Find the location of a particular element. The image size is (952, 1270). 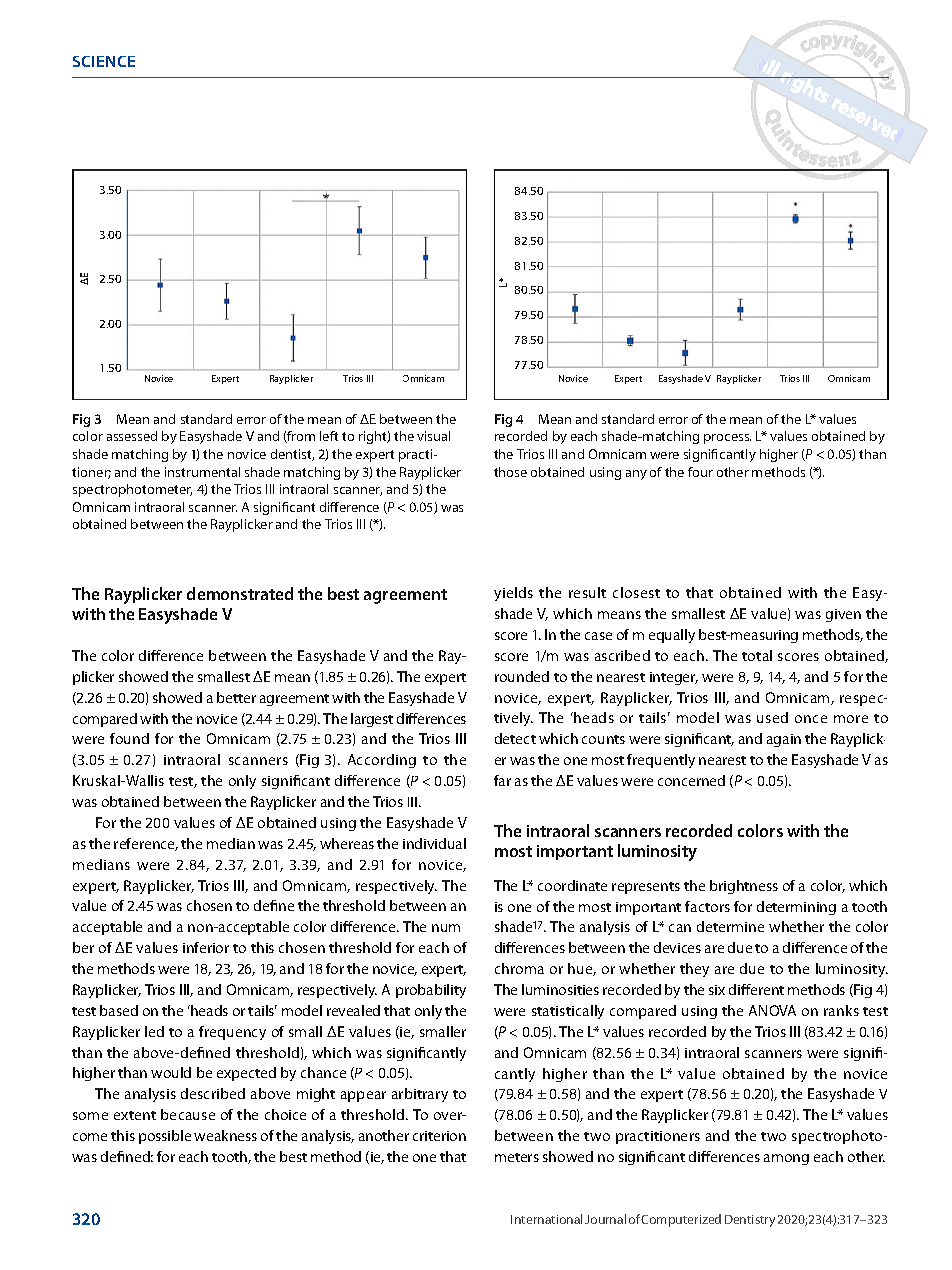

visual is located at coordinates (433, 436).
